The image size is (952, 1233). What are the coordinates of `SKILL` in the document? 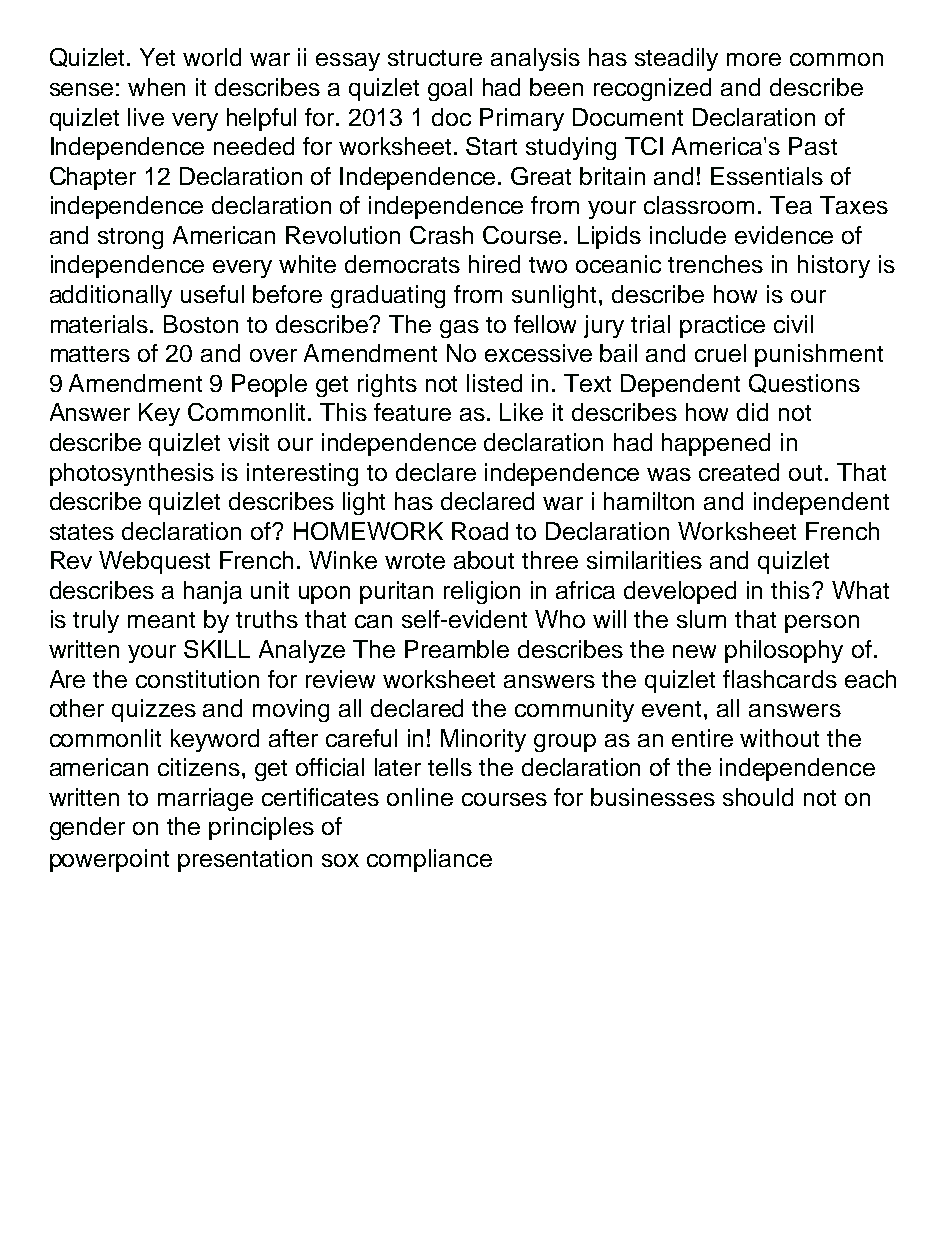 It's located at (217, 649).
